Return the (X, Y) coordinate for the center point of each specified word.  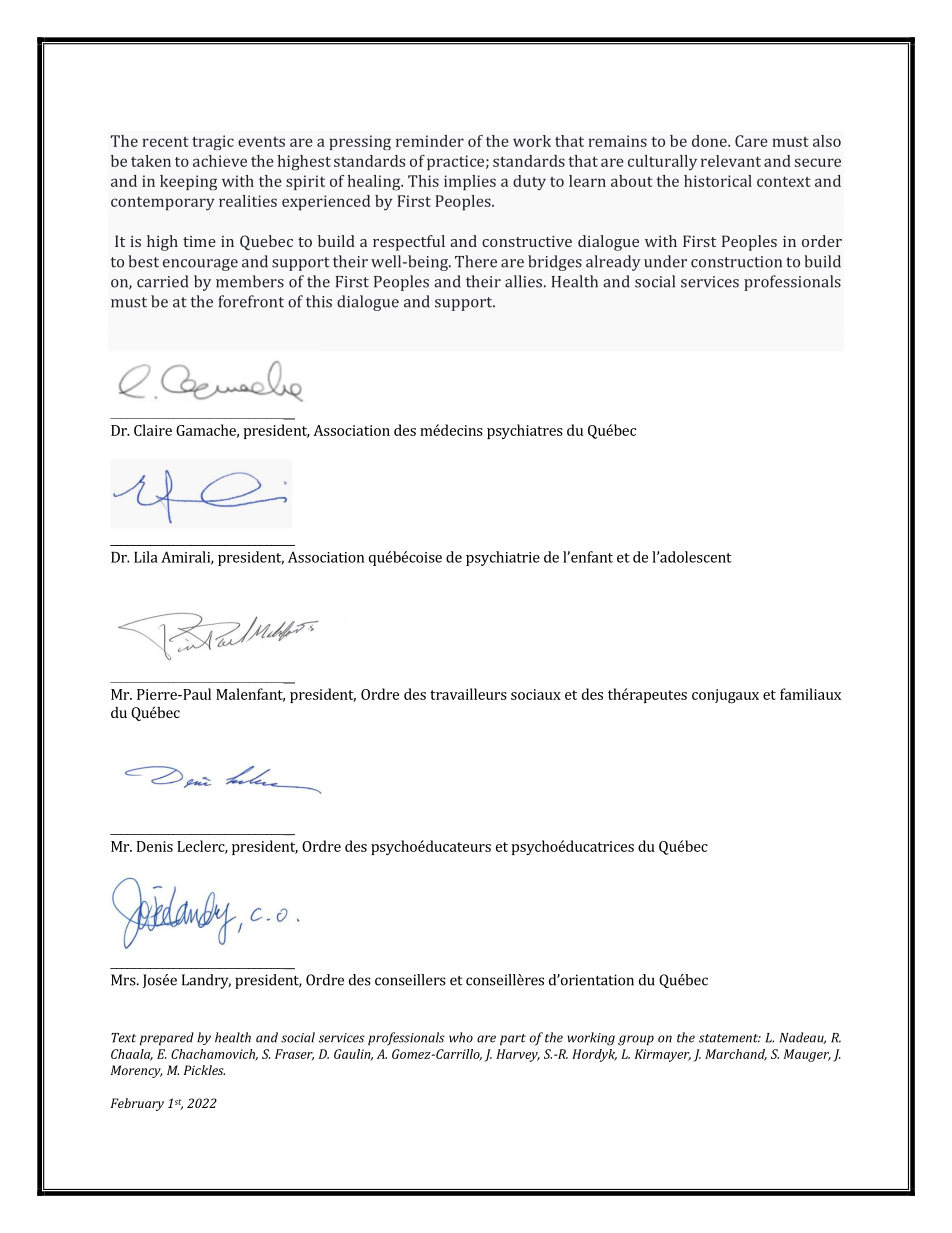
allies (523, 281)
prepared (167, 1038)
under (665, 261)
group (636, 1040)
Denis (155, 846)
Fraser (294, 1055)
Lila (146, 557)
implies (470, 182)
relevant (731, 161)
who (461, 1037)
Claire (153, 430)
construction (736, 262)
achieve (220, 161)
